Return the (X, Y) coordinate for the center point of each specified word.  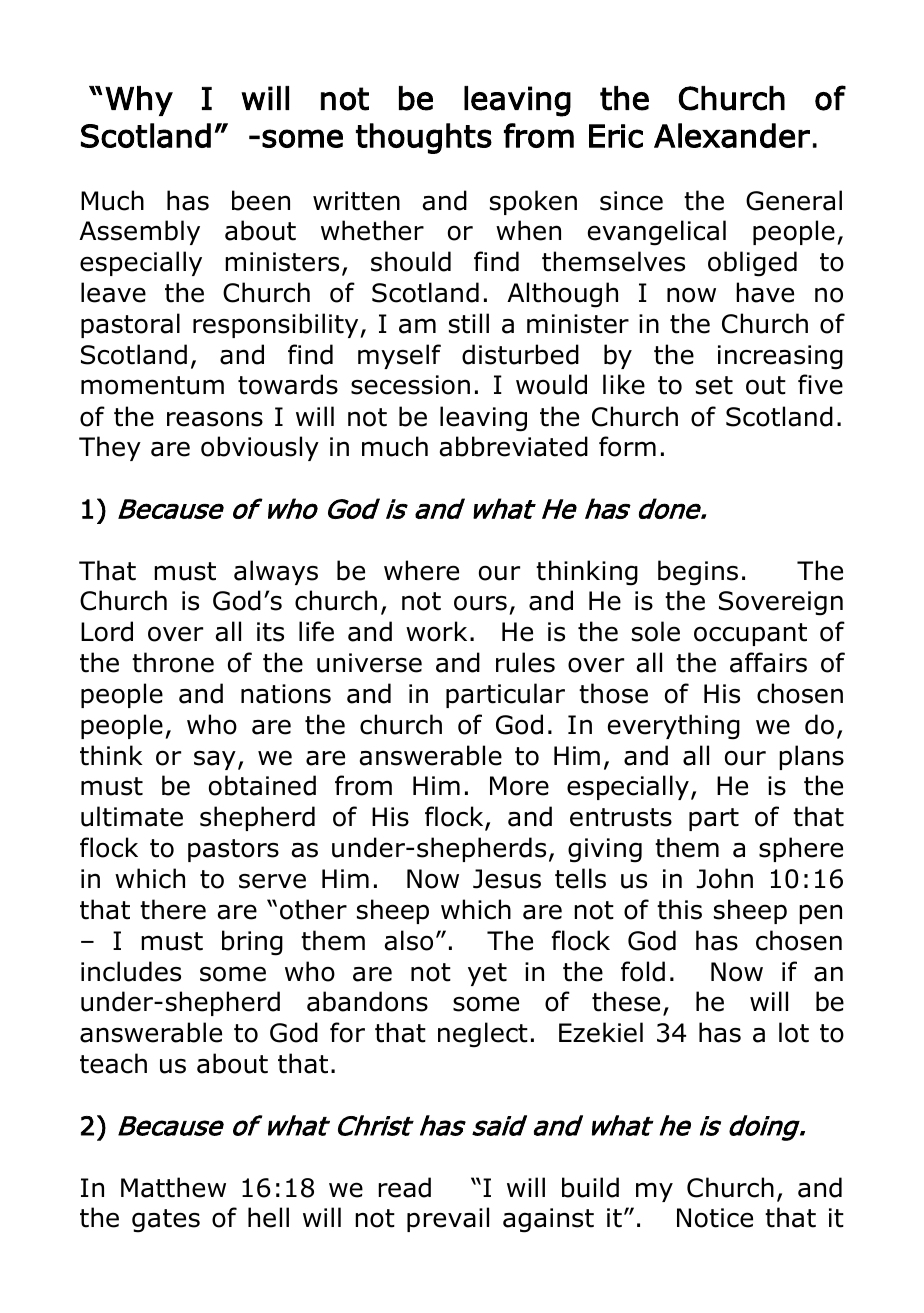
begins (698, 573)
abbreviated (514, 446)
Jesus (507, 879)
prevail (448, 1219)
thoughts (424, 138)
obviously (260, 448)
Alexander (732, 135)
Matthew (173, 1187)
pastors (233, 850)
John (724, 878)
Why (139, 101)
